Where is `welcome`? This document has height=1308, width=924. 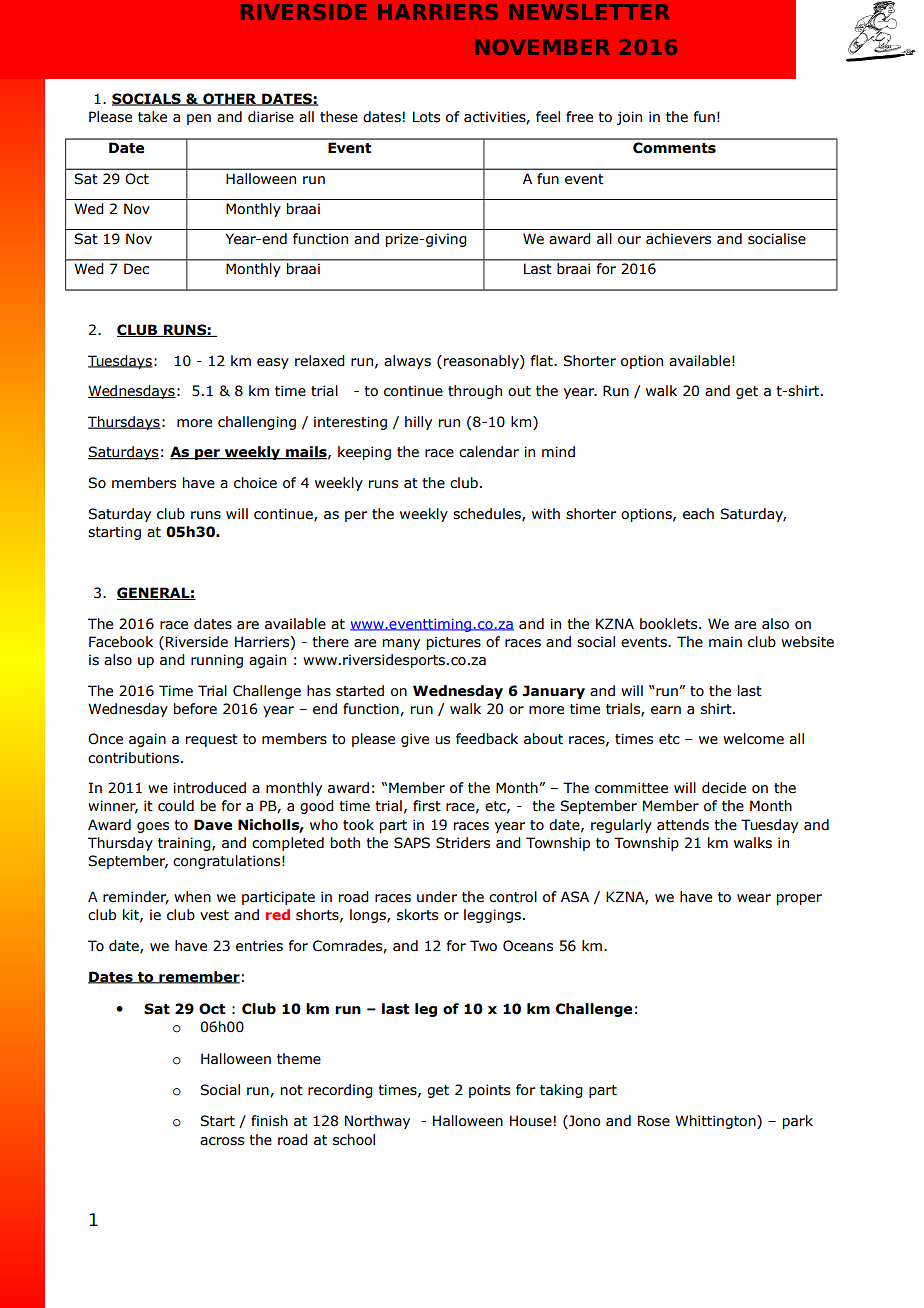 welcome is located at coordinates (753, 739).
